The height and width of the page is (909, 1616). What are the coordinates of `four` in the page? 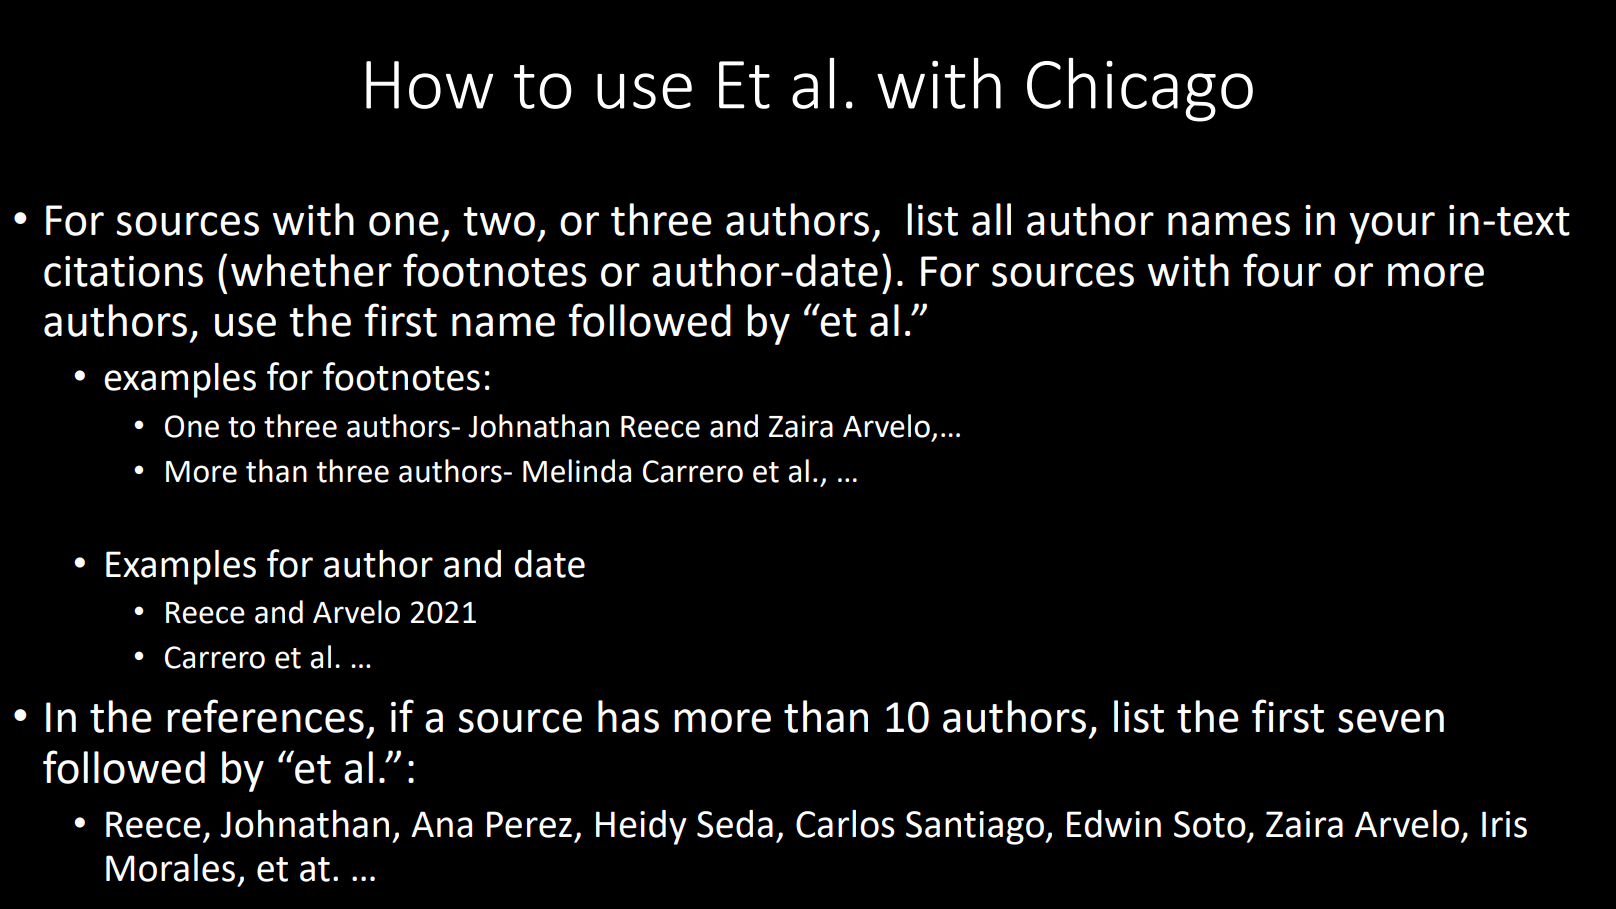 It's located at (1282, 270).
